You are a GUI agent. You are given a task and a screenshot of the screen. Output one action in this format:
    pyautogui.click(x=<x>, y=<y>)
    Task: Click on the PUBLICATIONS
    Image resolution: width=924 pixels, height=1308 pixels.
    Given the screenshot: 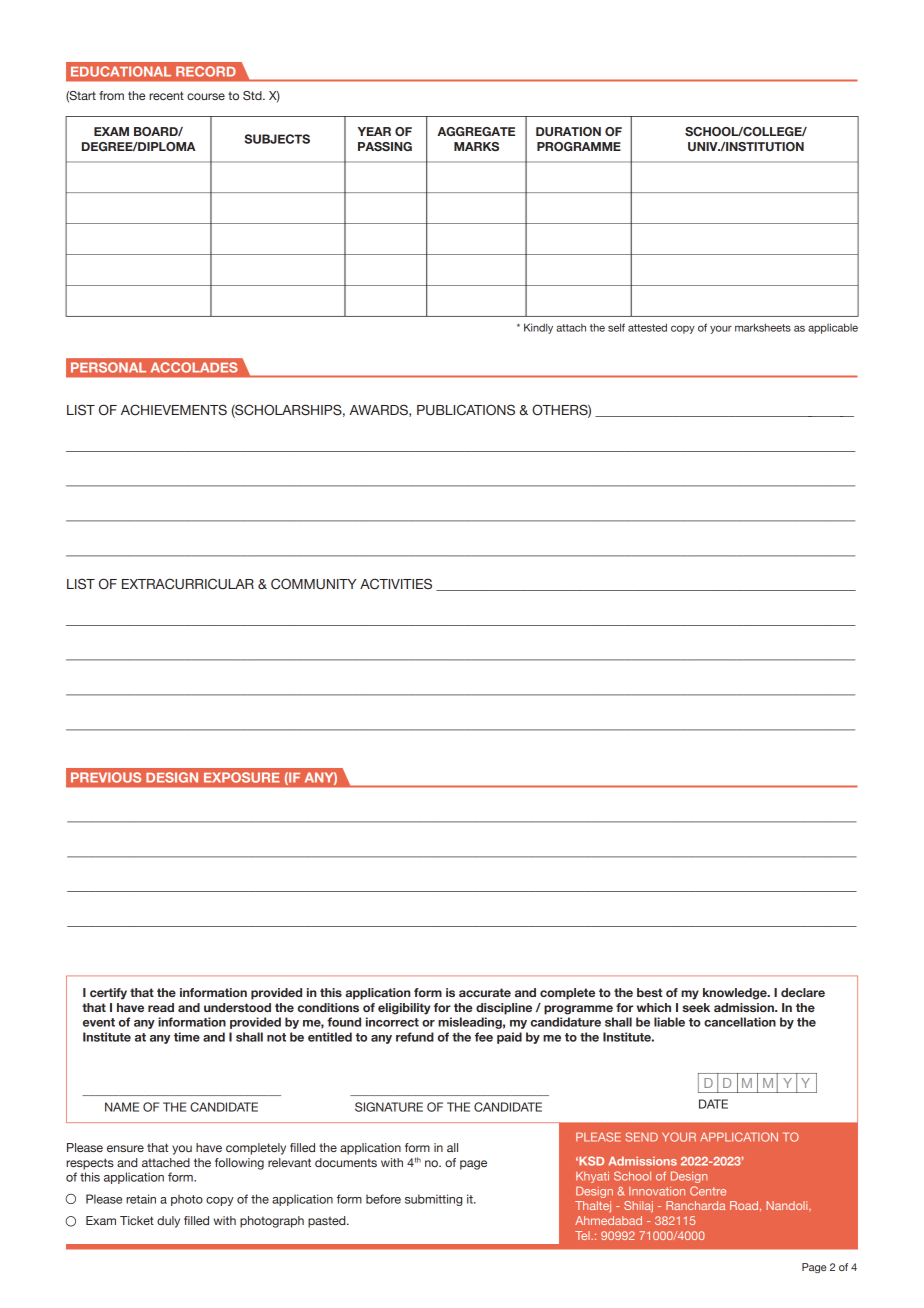 What is the action you would take?
    pyautogui.click(x=466, y=410)
